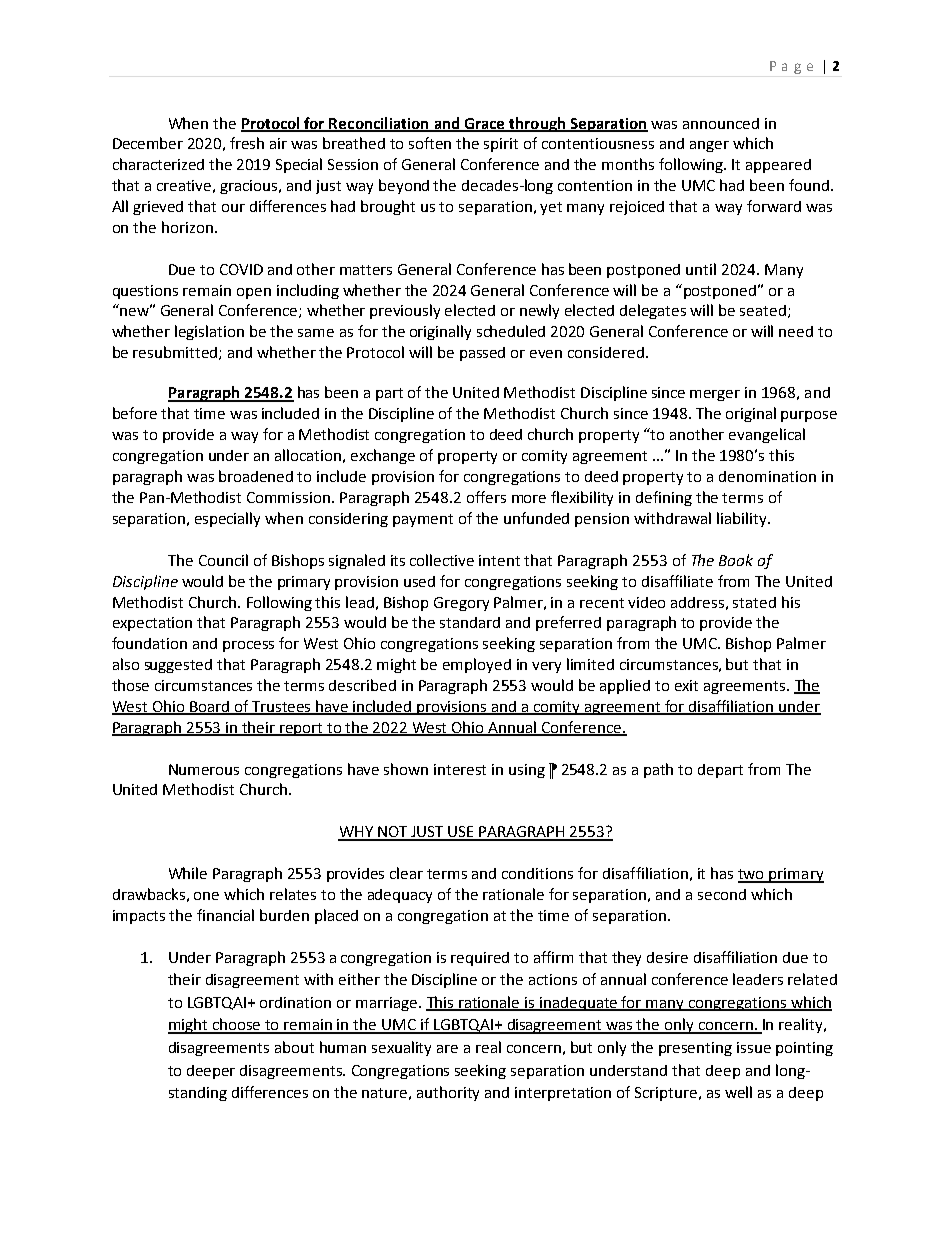 The image size is (952, 1233). I want to click on fresh, so click(247, 143).
